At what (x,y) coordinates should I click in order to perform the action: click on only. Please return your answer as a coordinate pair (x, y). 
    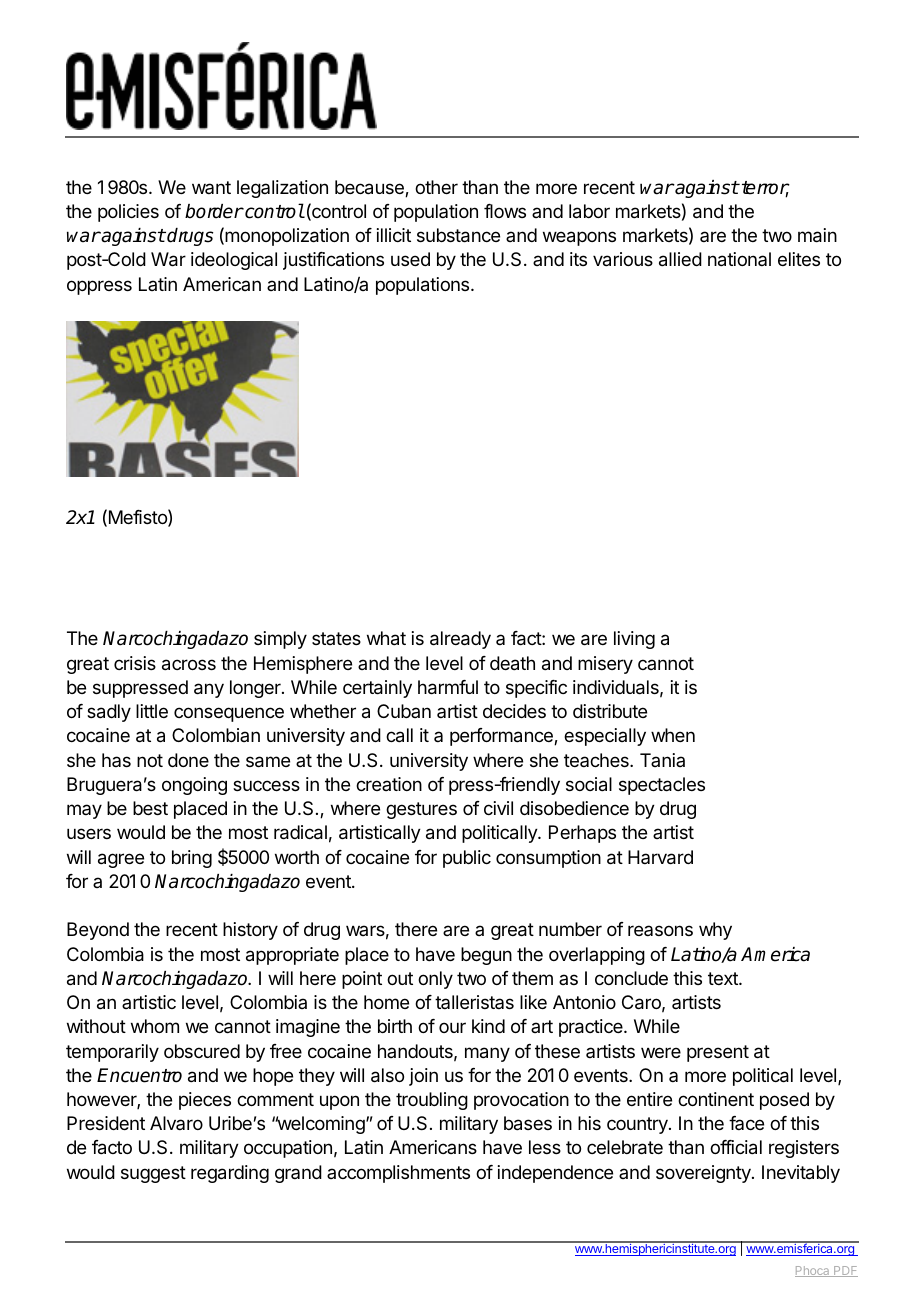
    Looking at the image, I should click on (435, 980).
